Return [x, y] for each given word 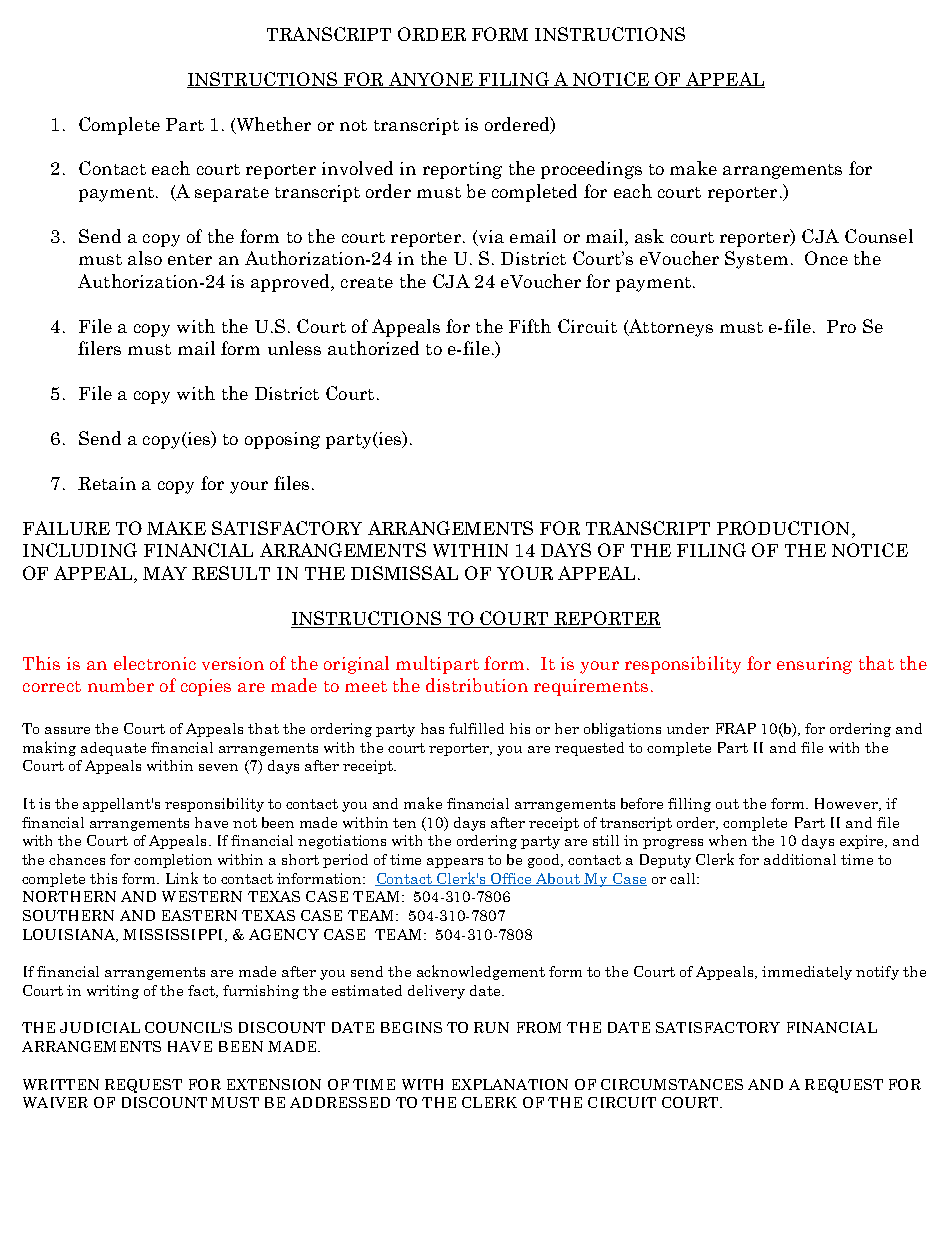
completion [173, 861]
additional [800, 859]
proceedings [591, 170]
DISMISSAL [404, 573]
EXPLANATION [510, 1084]
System [756, 260]
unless [294, 348]
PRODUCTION [785, 529]
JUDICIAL [100, 1027]
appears [455, 863]
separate [232, 194]
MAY [165, 573]
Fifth [530, 326]
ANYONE [431, 80]
